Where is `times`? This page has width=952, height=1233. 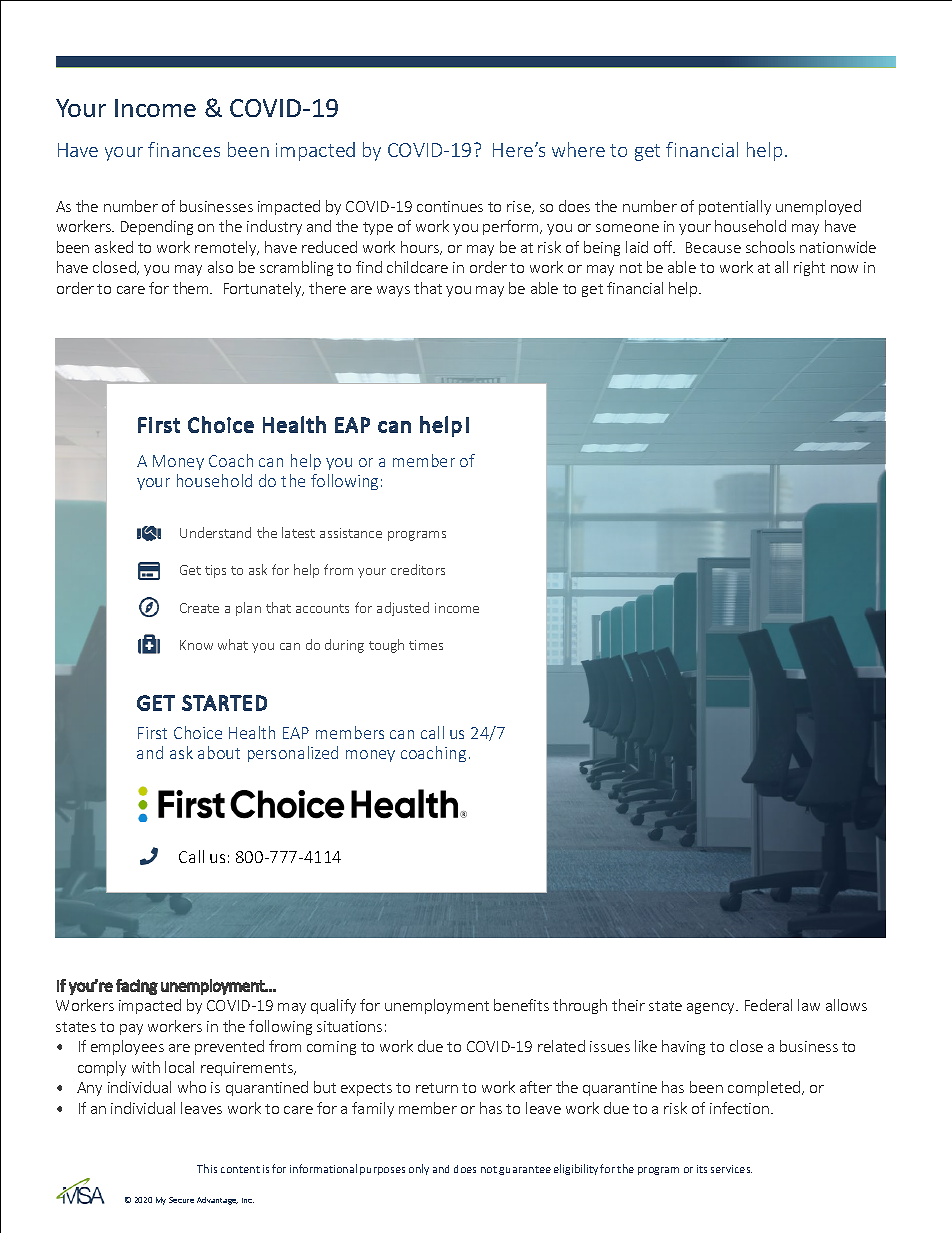
times is located at coordinates (426, 645).
